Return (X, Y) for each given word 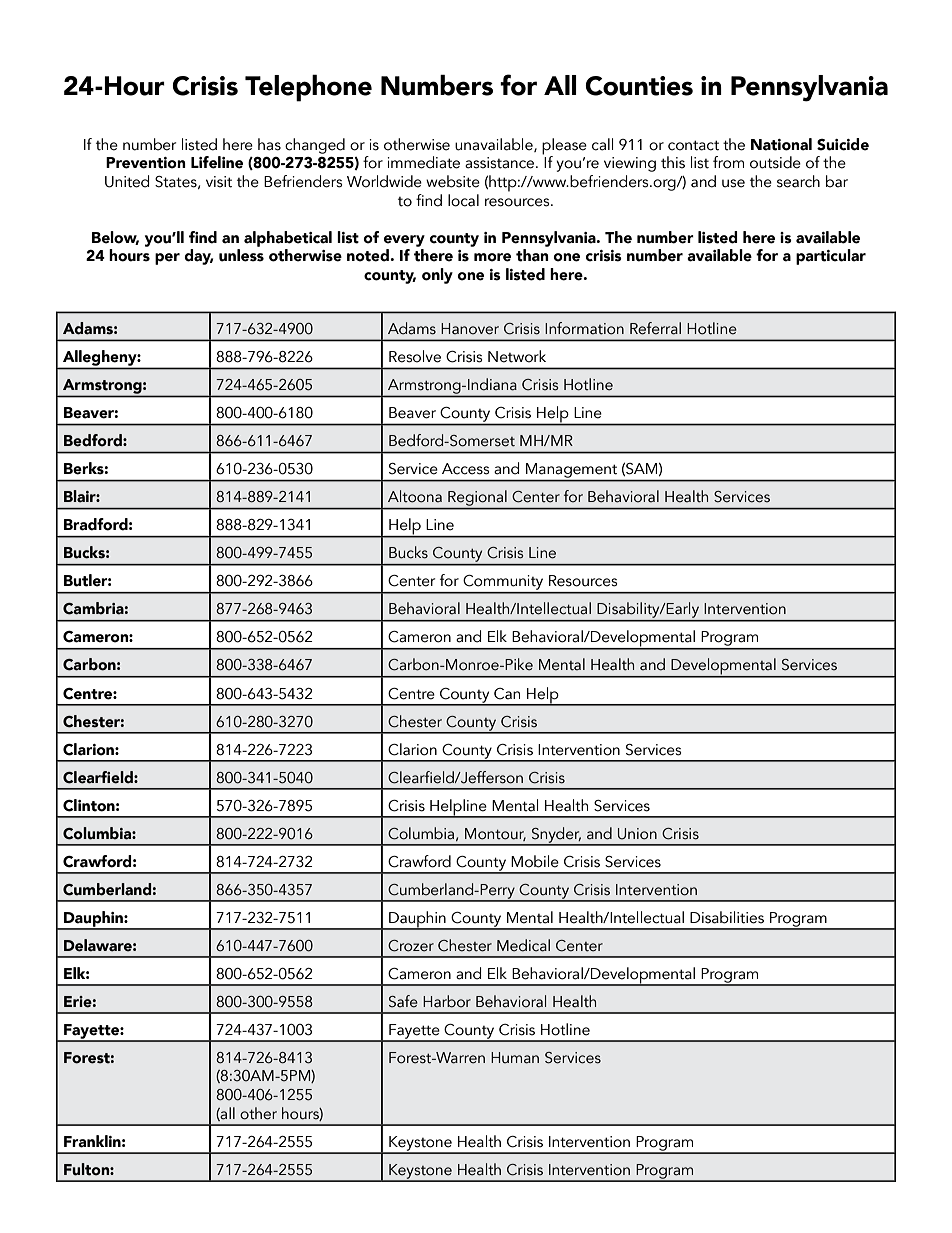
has (269, 144)
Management (572, 472)
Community (503, 584)
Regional (477, 499)
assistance (501, 163)
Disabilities (727, 917)
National (781, 144)
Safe (403, 1001)
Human (515, 1058)
